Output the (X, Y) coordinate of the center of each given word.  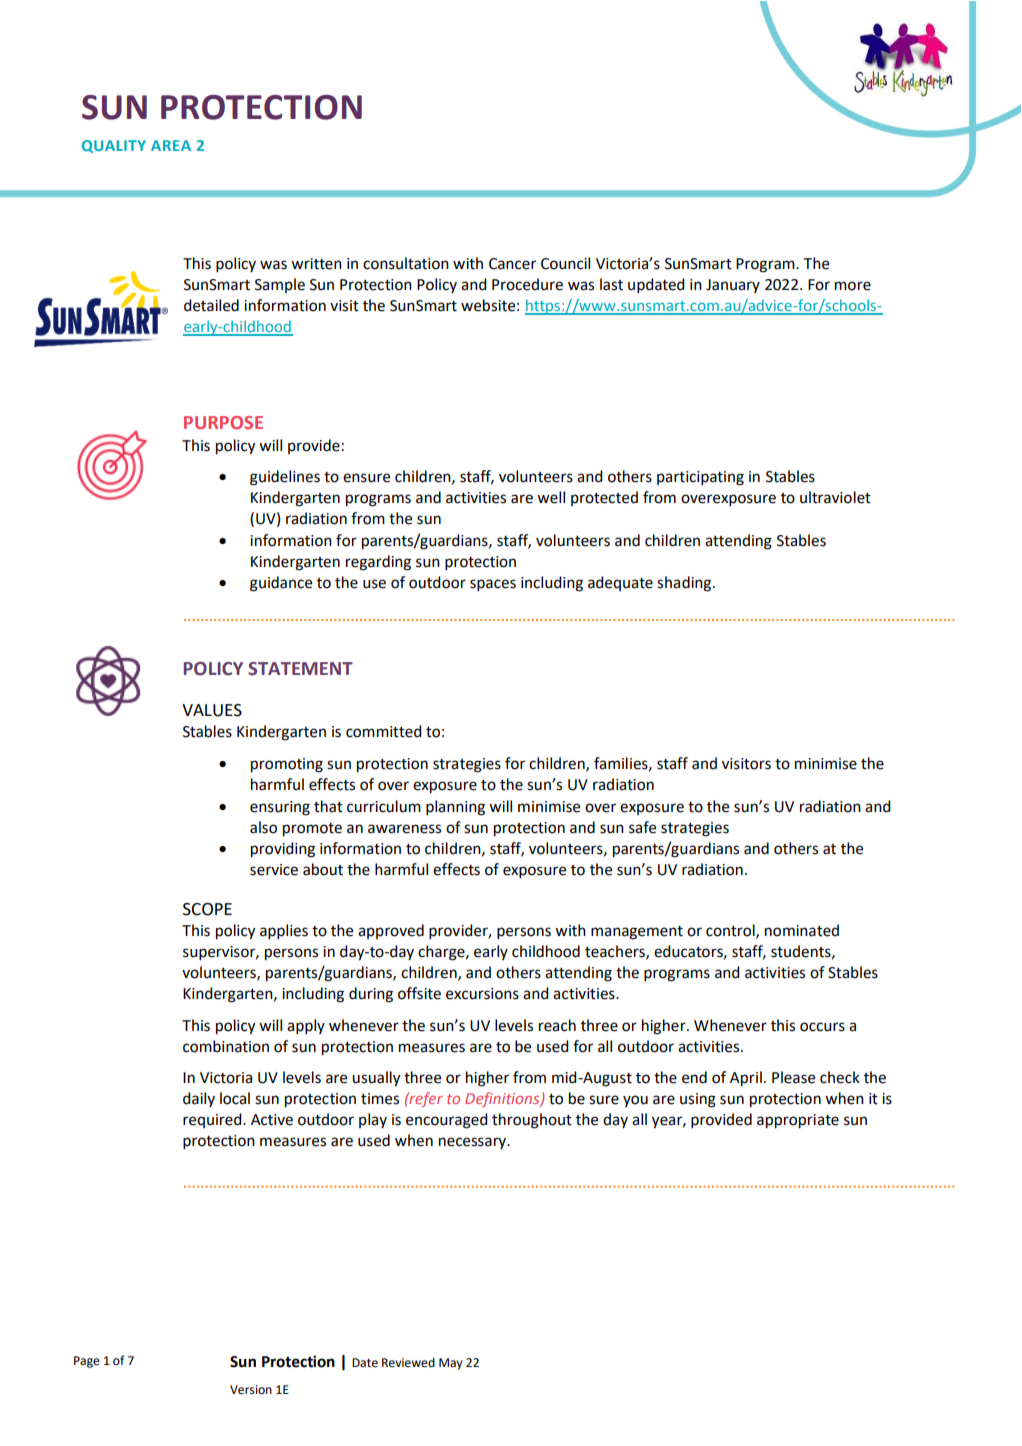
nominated (802, 930)
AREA (171, 145)
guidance (281, 584)
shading (685, 584)
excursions (482, 994)
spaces (493, 585)
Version (251, 1390)
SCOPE (207, 909)
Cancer (512, 264)
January (733, 286)
